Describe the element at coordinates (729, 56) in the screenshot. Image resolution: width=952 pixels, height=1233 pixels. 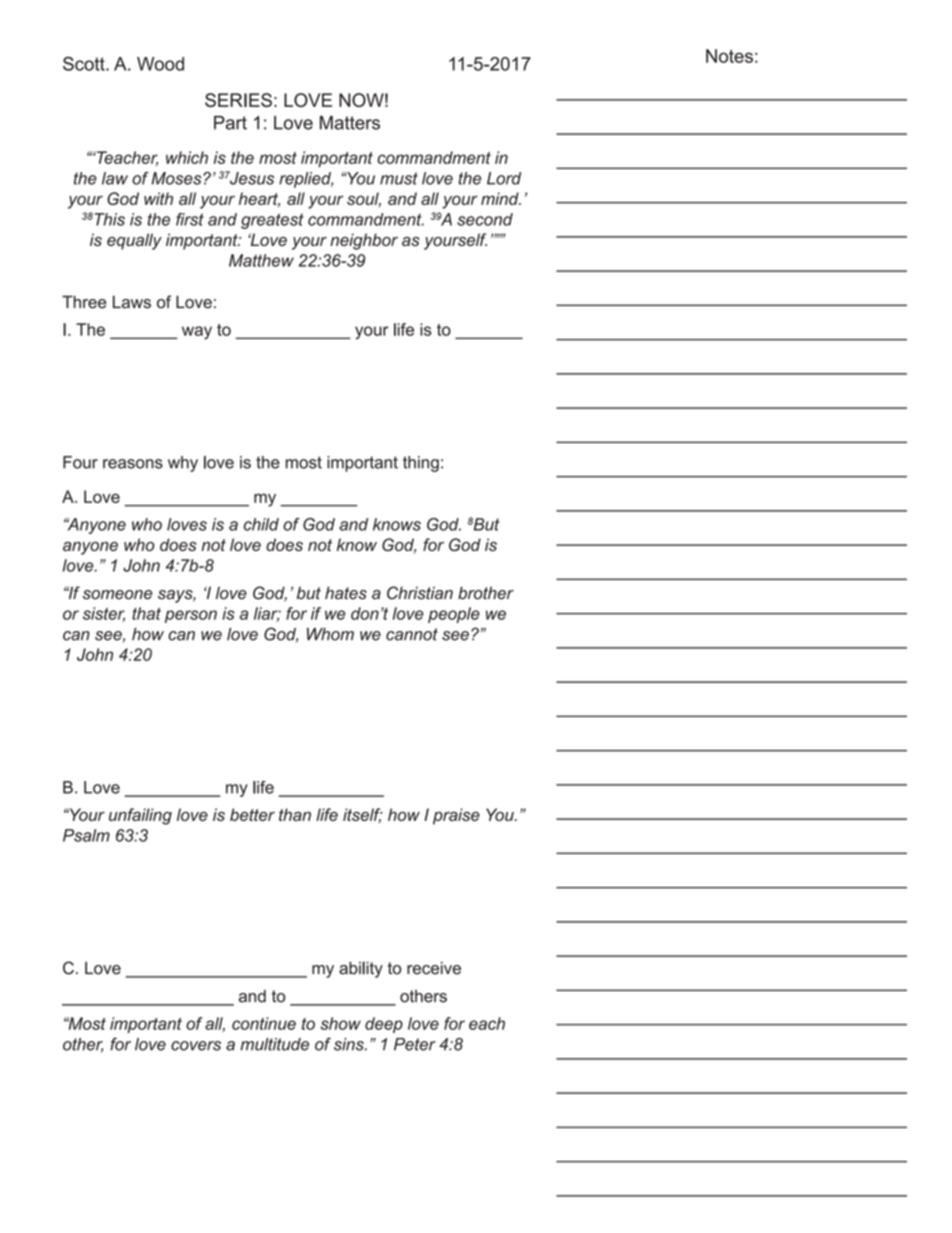
I see `Notes` at that location.
